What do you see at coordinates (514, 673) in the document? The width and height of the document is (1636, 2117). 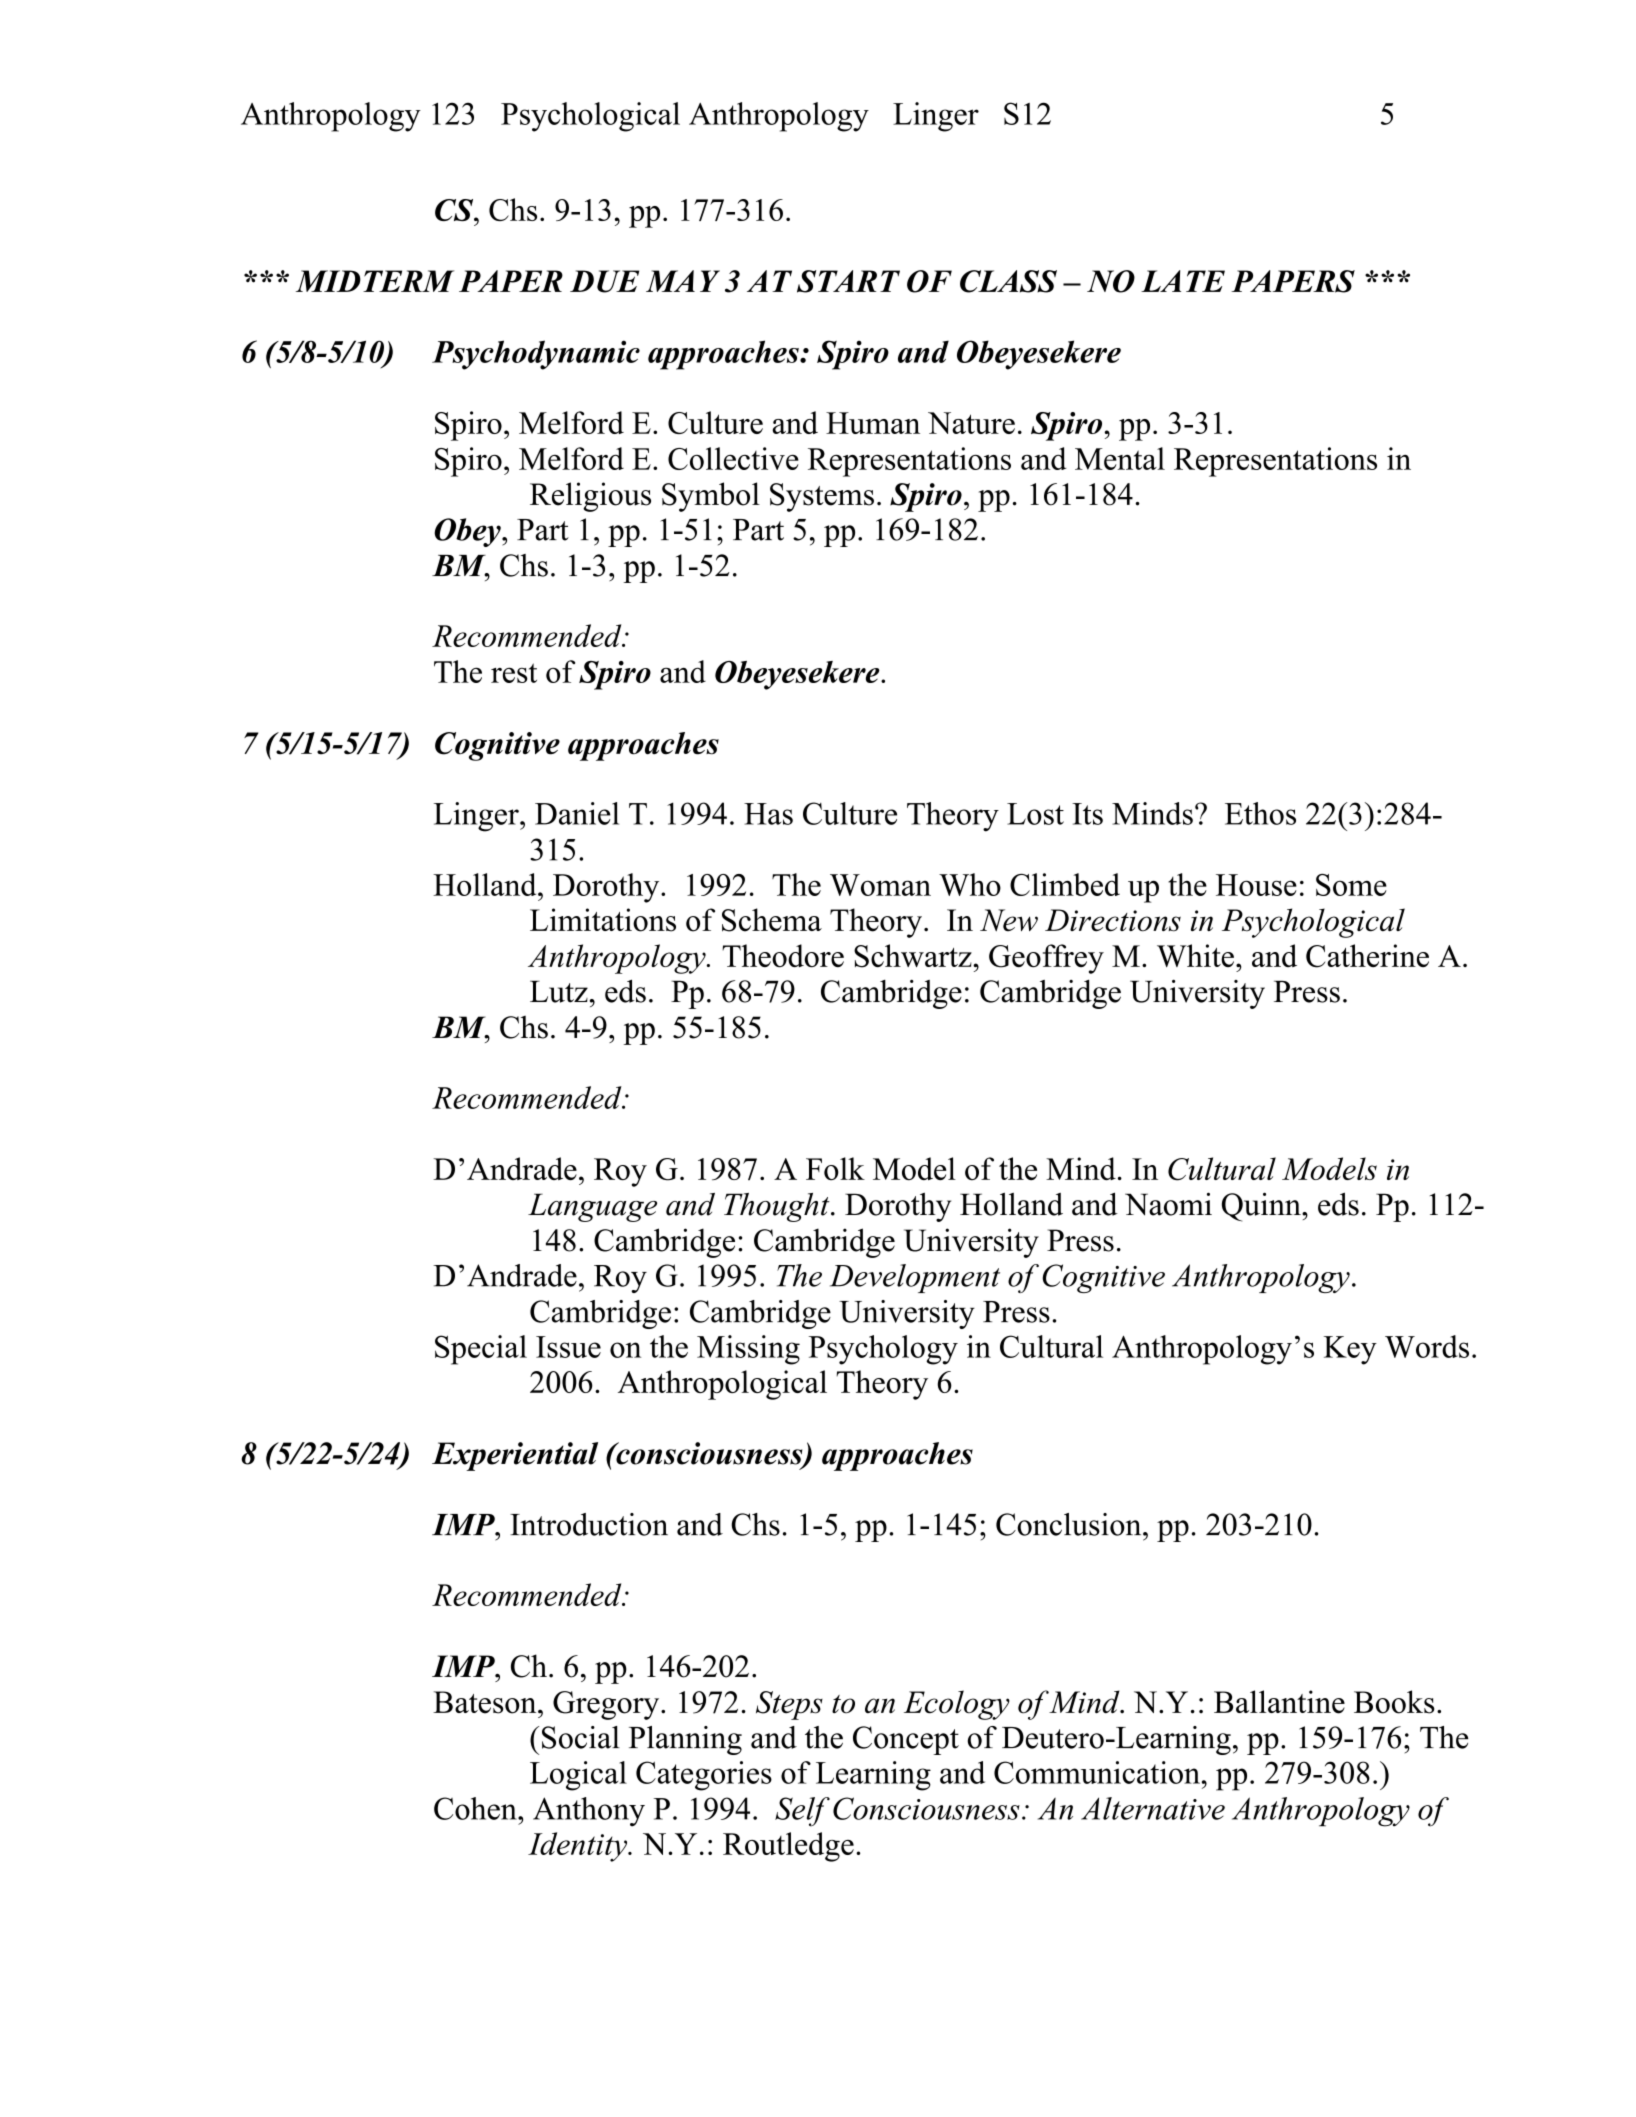 I see `rest` at bounding box center [514, 673].
